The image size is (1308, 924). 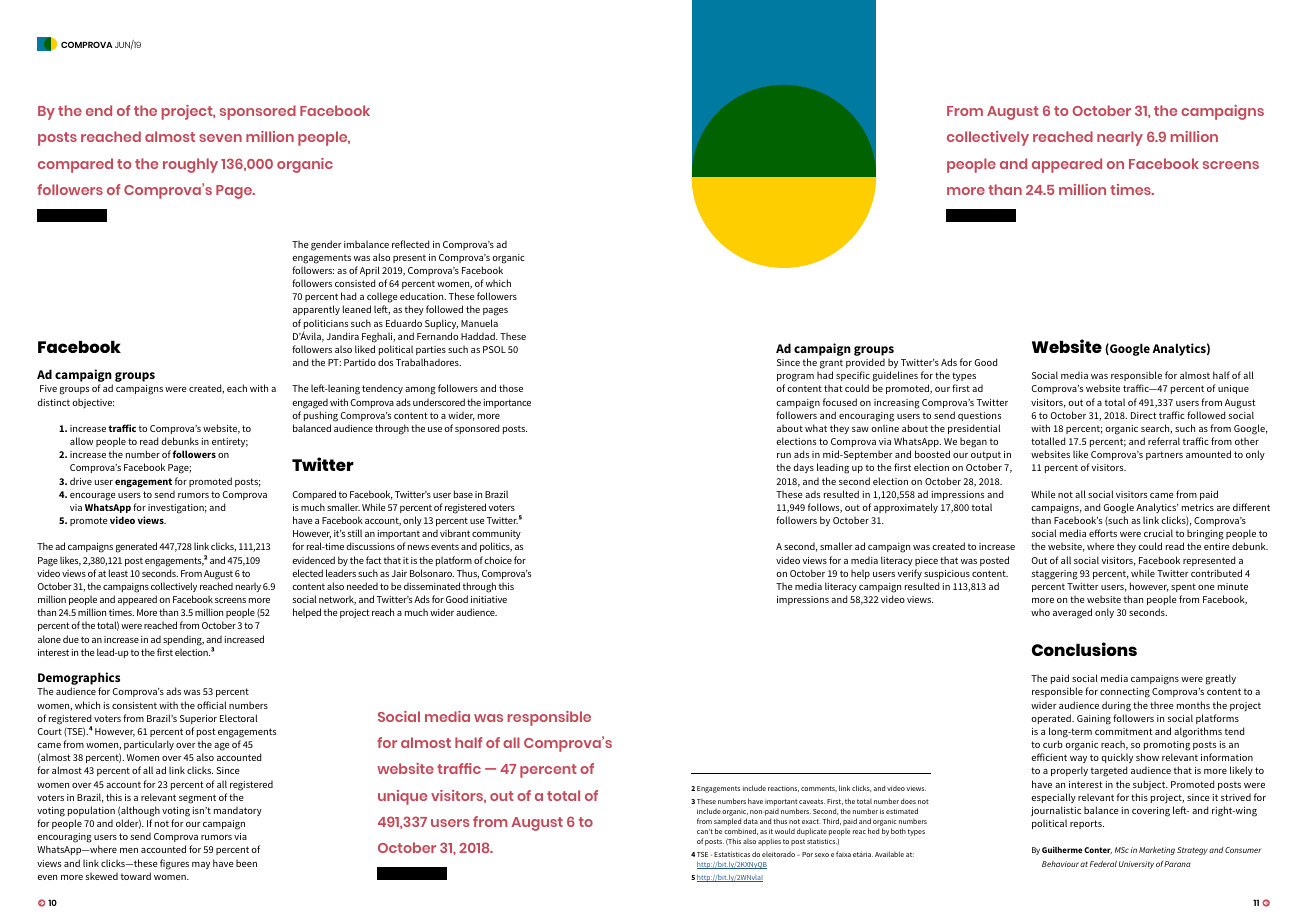 What do you see at coordinates (1103, 533) in the screenshot?
I see `efforts` at bounding box center [1103, 533].
